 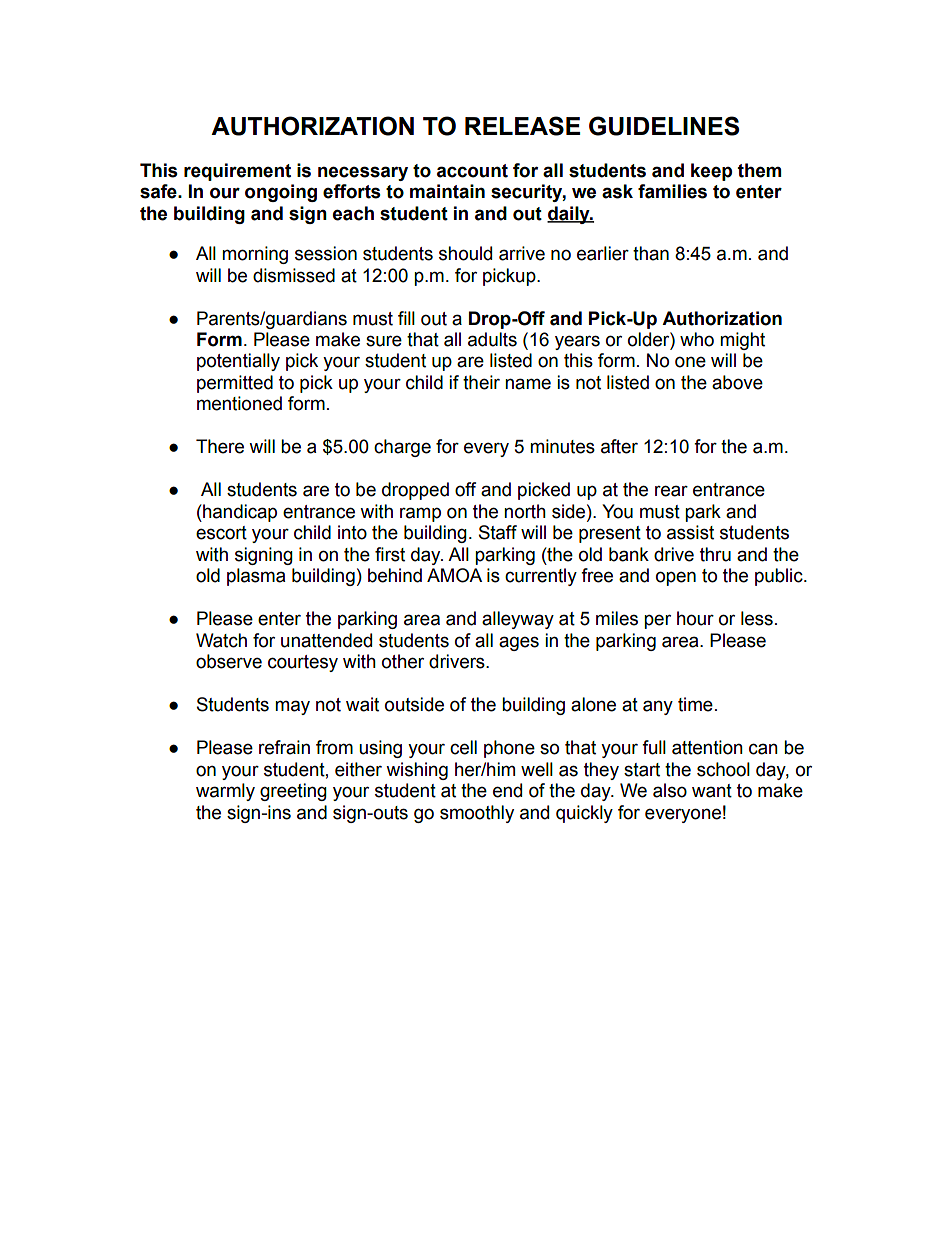 What do you see at coordinates (697, 339) in the screenshot?
I see `who` at bounding box center [697, 339].
